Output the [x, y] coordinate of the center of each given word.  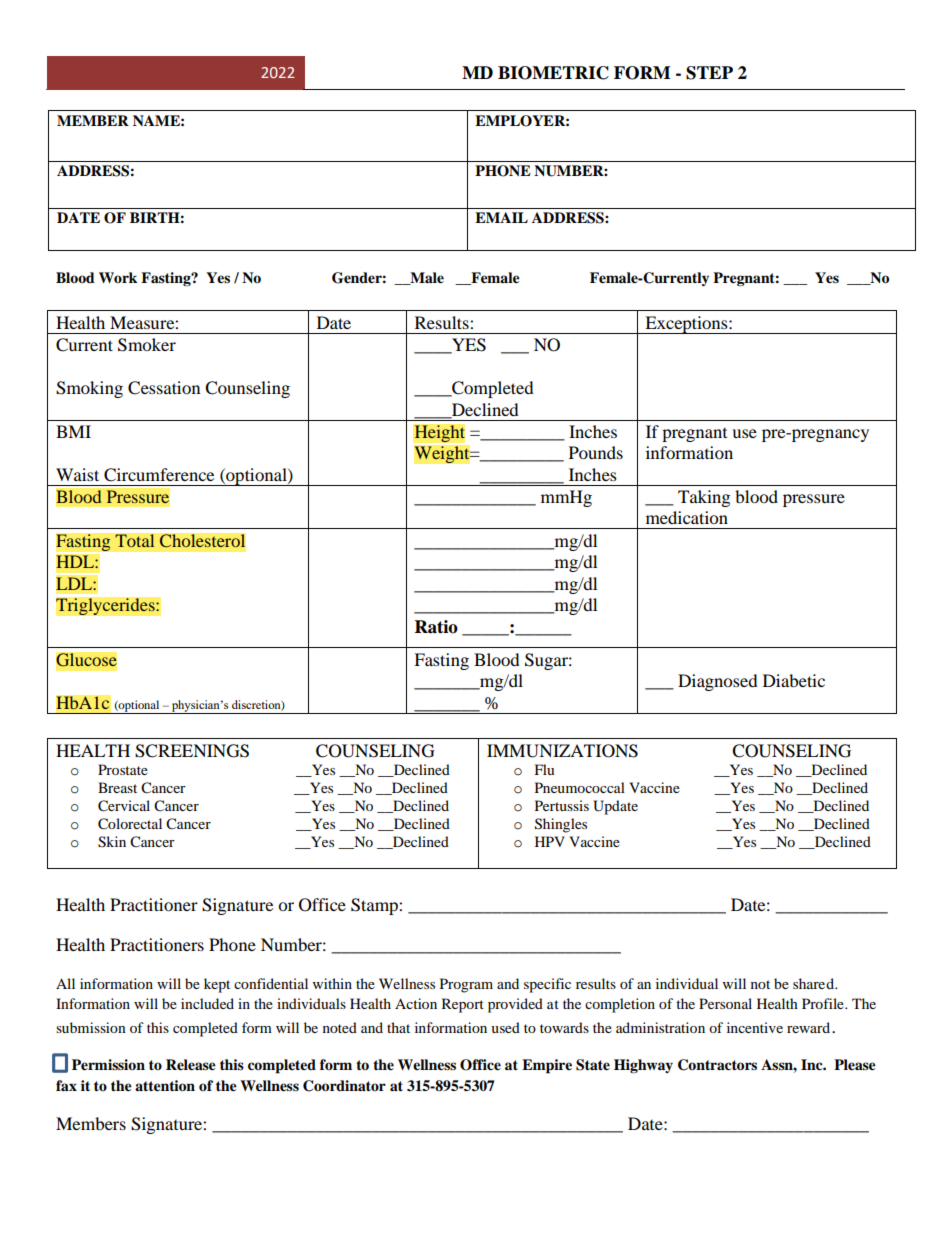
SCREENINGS [192, 751]
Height [439, 433]
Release [191, 1065]
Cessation [164, 388]
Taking [704, 498]
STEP [709, 73]
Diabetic [794, 680]
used [505, 1027]
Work [118, 277]
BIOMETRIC [553, 73]
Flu [544, 769]
